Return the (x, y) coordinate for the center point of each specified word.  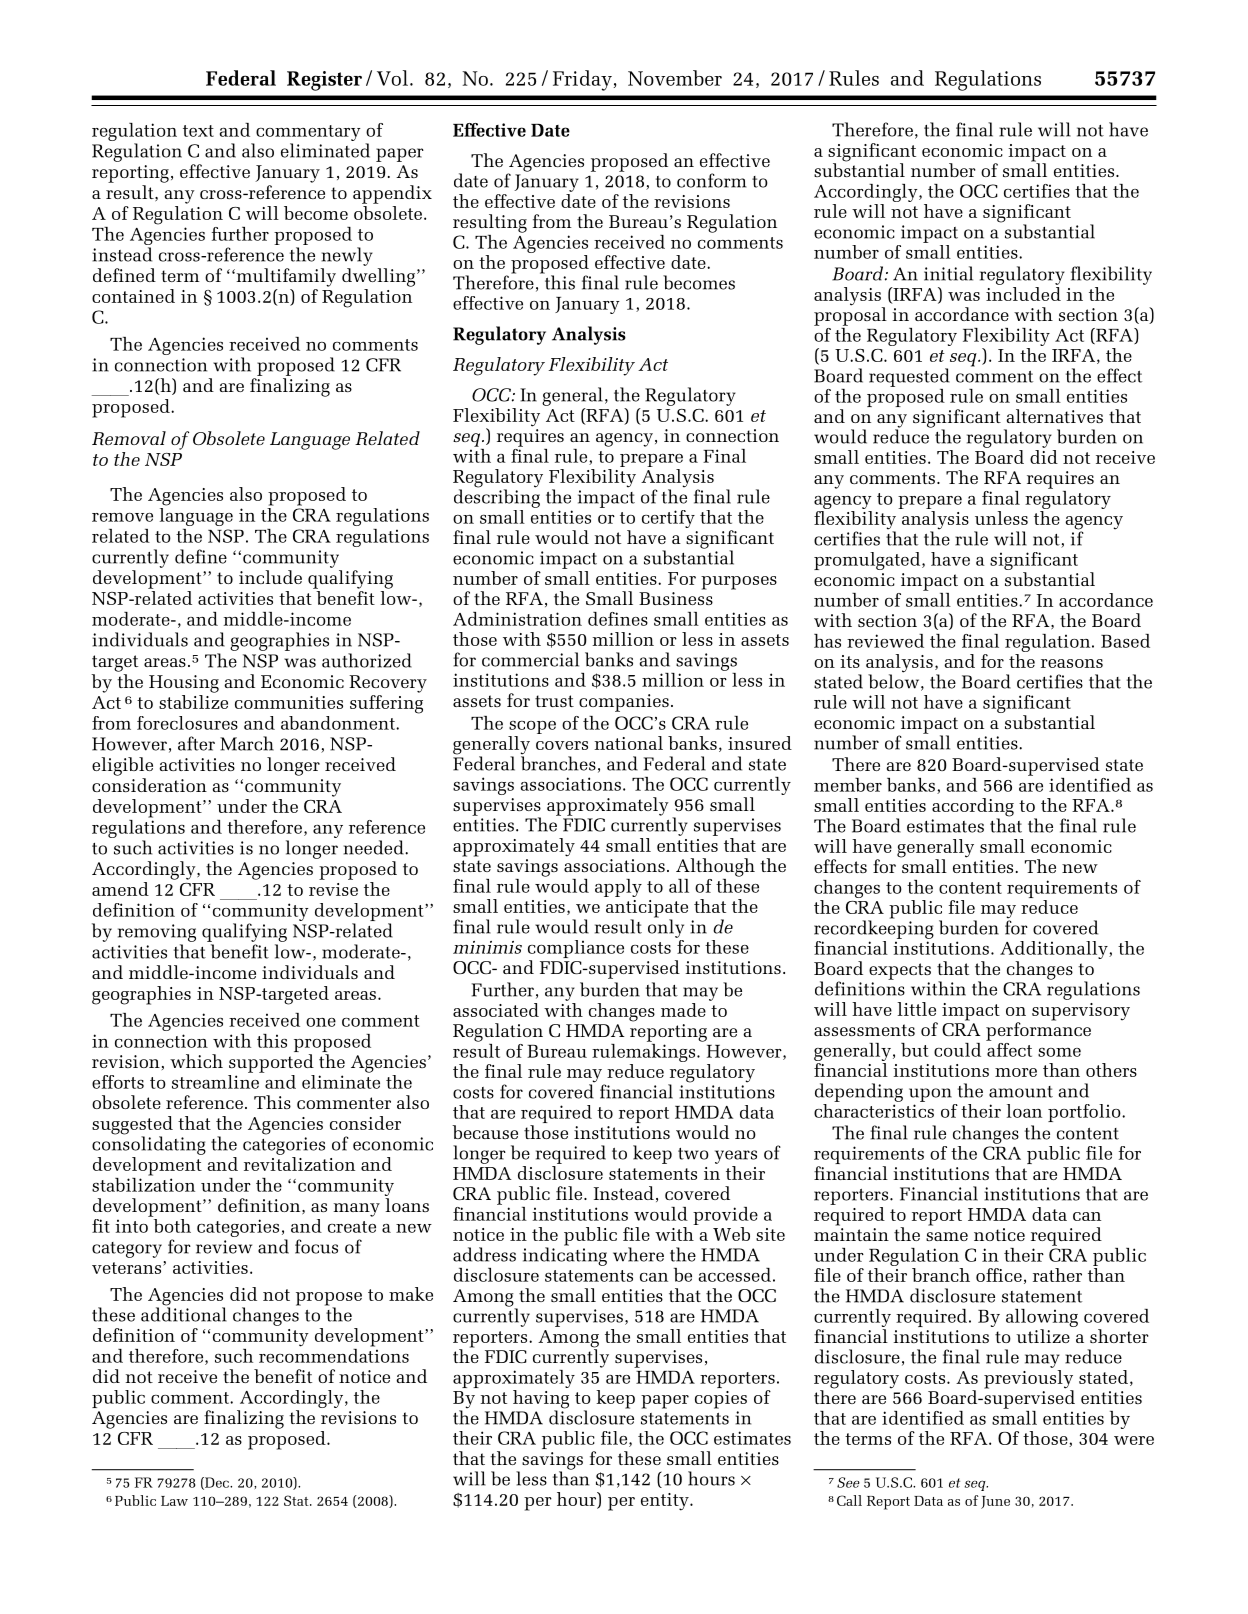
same (947, 1236)
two (693, 1154)
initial (948, 273)
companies (624, 703)
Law (174, 1501)
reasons (1072, 663)
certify (668, 519)
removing (157, 933)
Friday (582, 80)
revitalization (299, 1164)
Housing (184, 684)
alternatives (1054, 416)
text (198, 131)
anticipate (647, 910)
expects (900, 971)
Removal (129, 438)
